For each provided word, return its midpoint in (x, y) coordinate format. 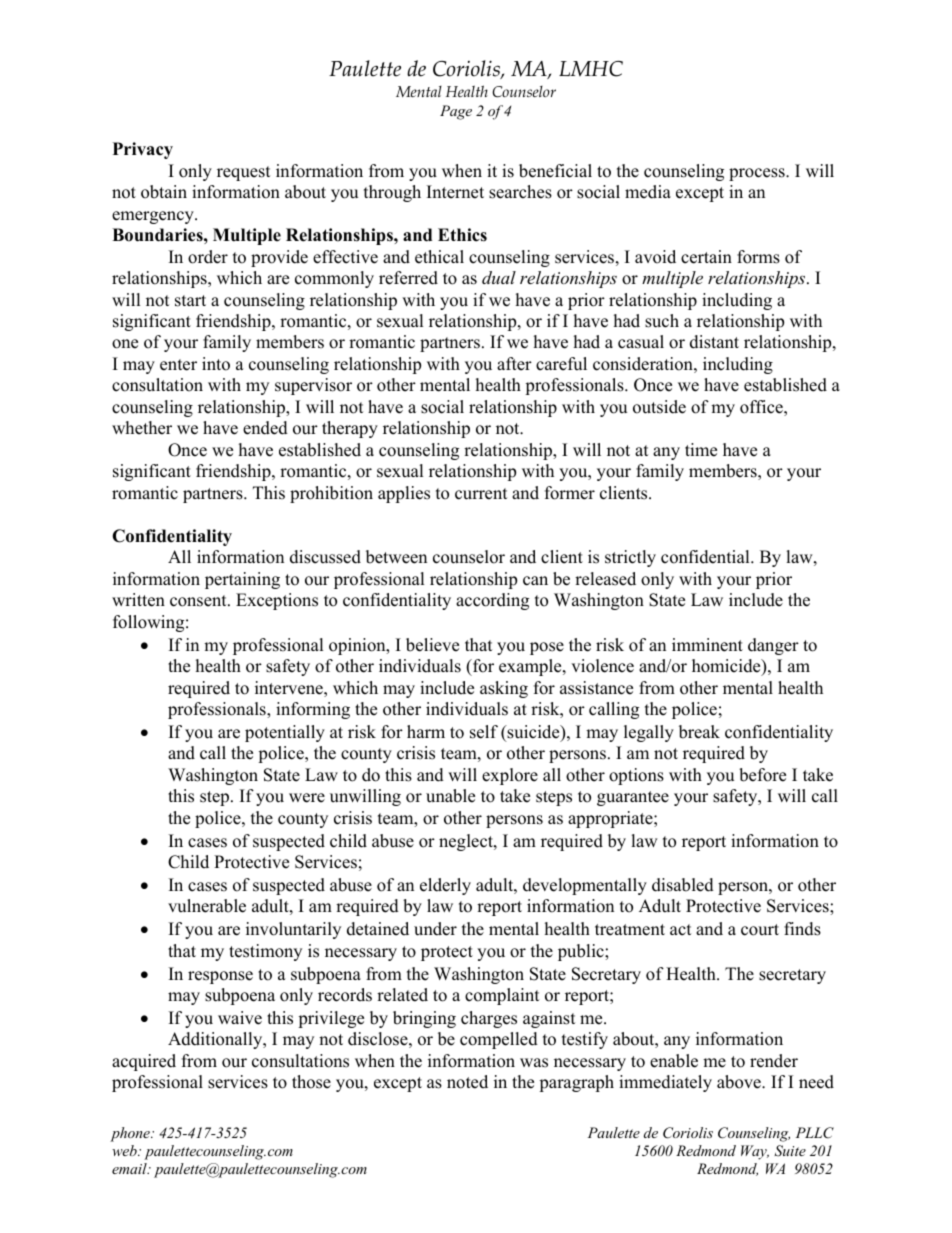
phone (131, 1134)
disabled (683, 885)
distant (714, 342)
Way (755, 1152)
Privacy (143, 150)
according (492, 601)
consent (199, 601)
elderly (445, 886)
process (758, 174)
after (514, 364)
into (216, 364)
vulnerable (207, 906)
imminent (707, 645)
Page (456, 112)
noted (467, 1082)
